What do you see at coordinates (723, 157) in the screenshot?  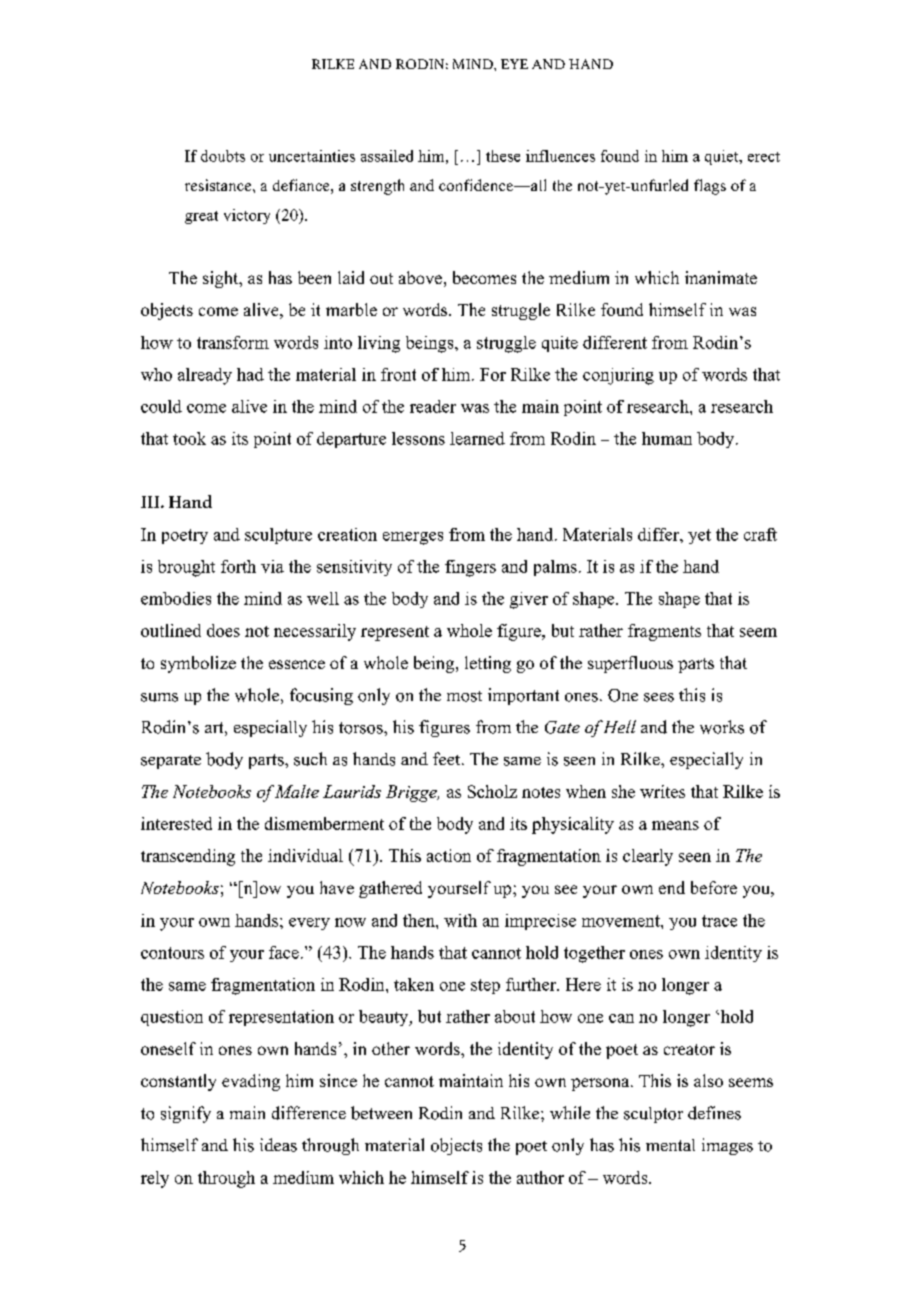 I see `quiet` at bounding box center [723, 157].
